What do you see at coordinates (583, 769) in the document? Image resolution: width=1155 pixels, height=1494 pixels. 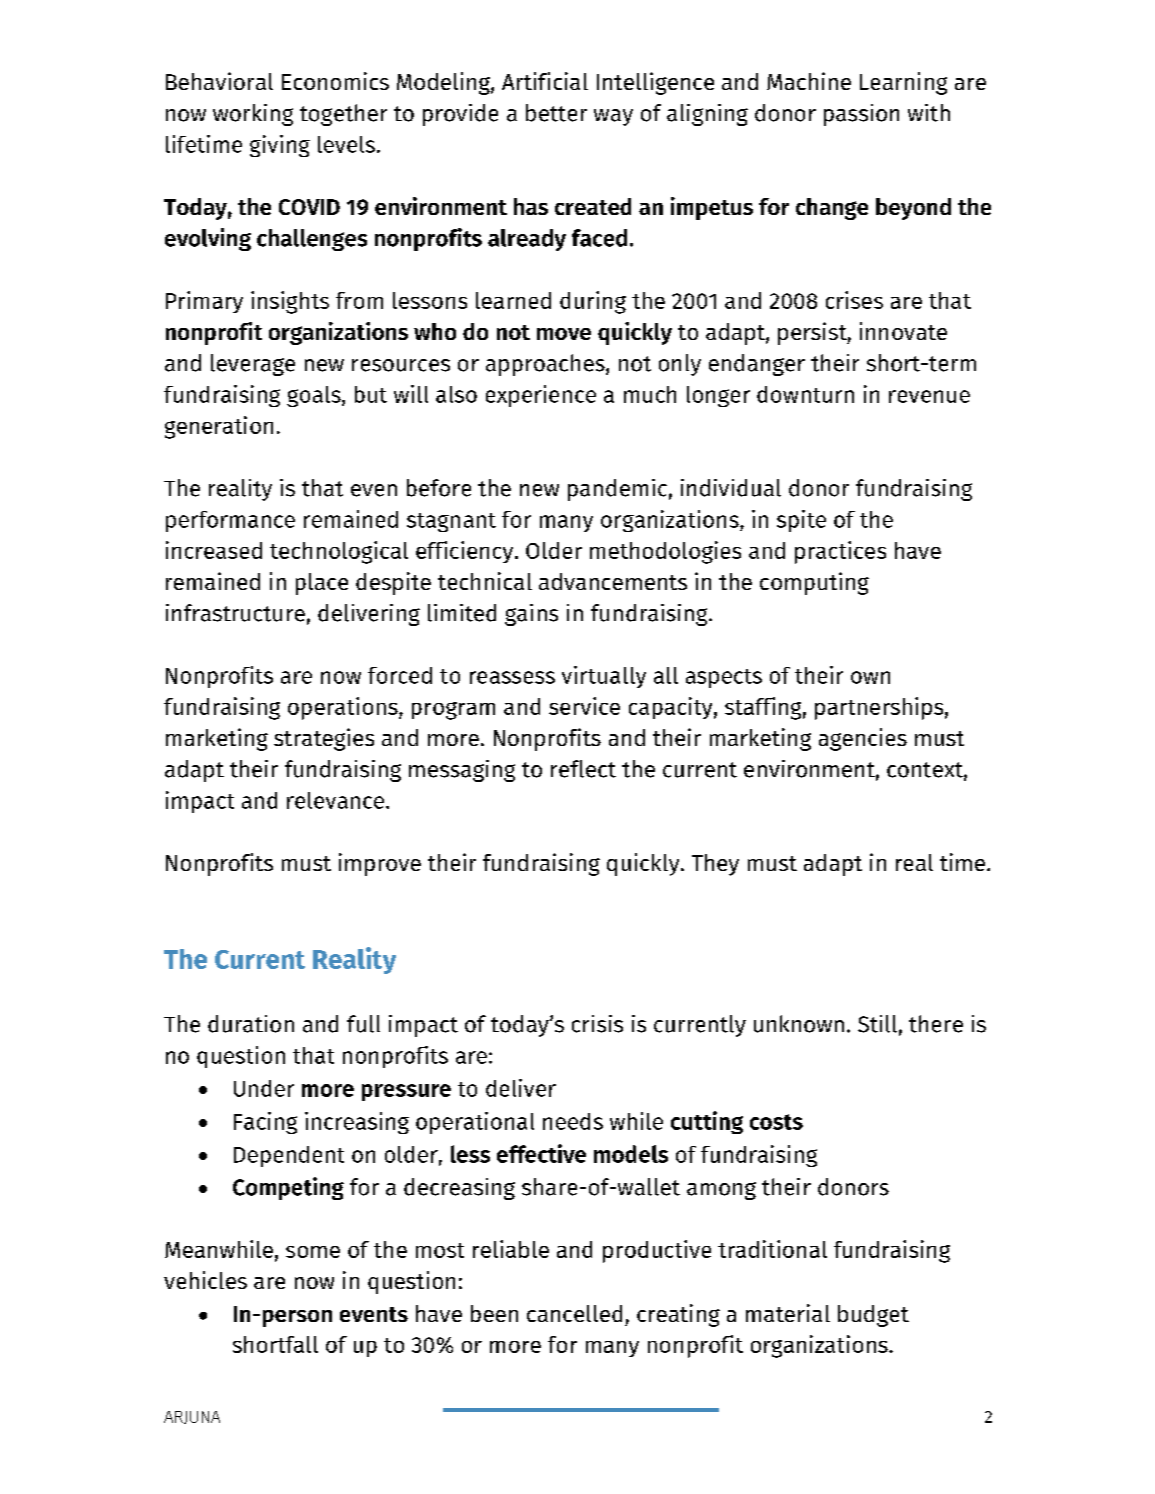 I see `reflect` at bounding box center [583, 769].
